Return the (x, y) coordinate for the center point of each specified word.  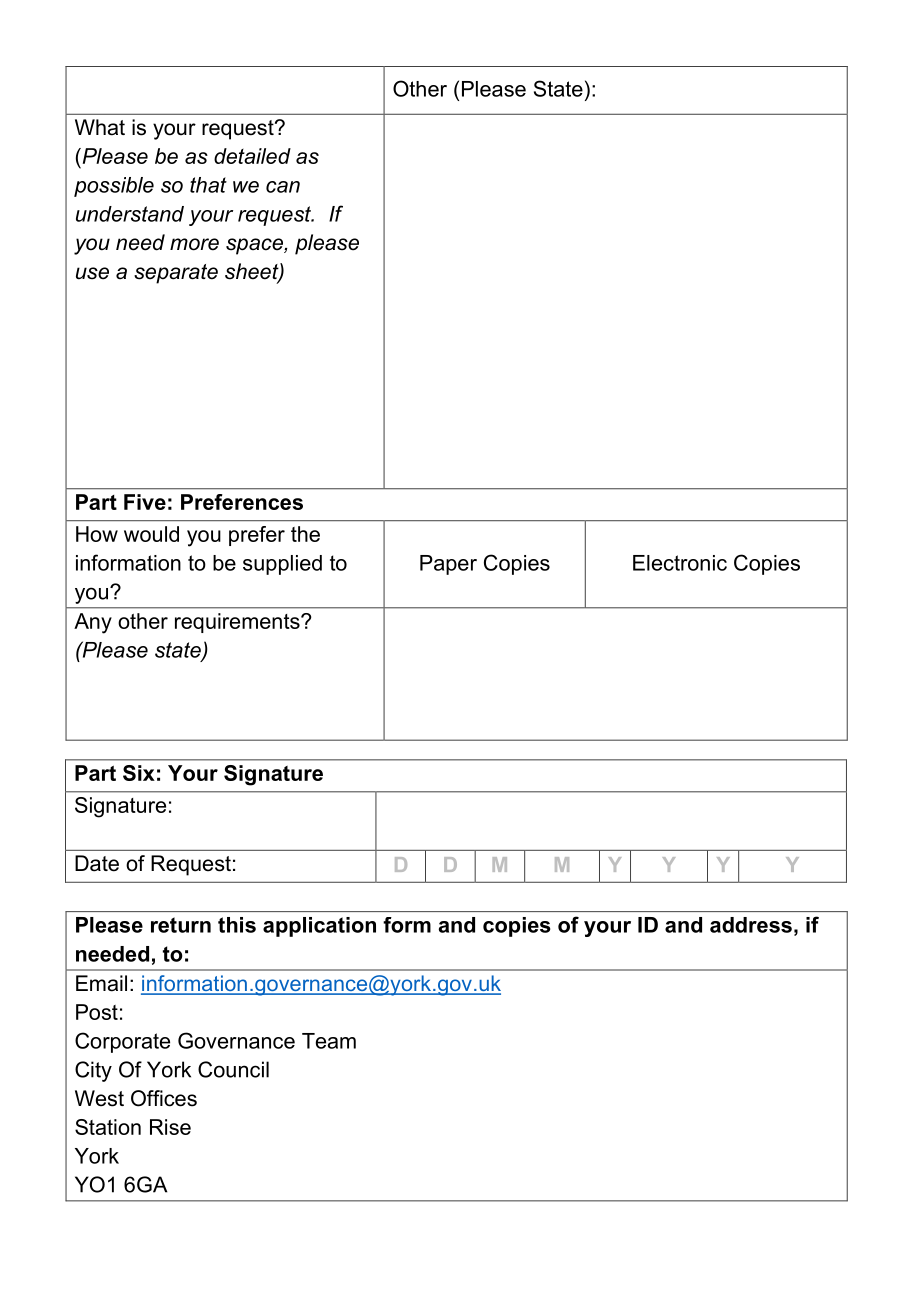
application (319, 927)
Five (145, 502)
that (208, 185)
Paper (448, 565)
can (283, 187)
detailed (252, 156)
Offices (164, 1098)
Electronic (680, 563)
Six (139, 773)
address (751, 925)
